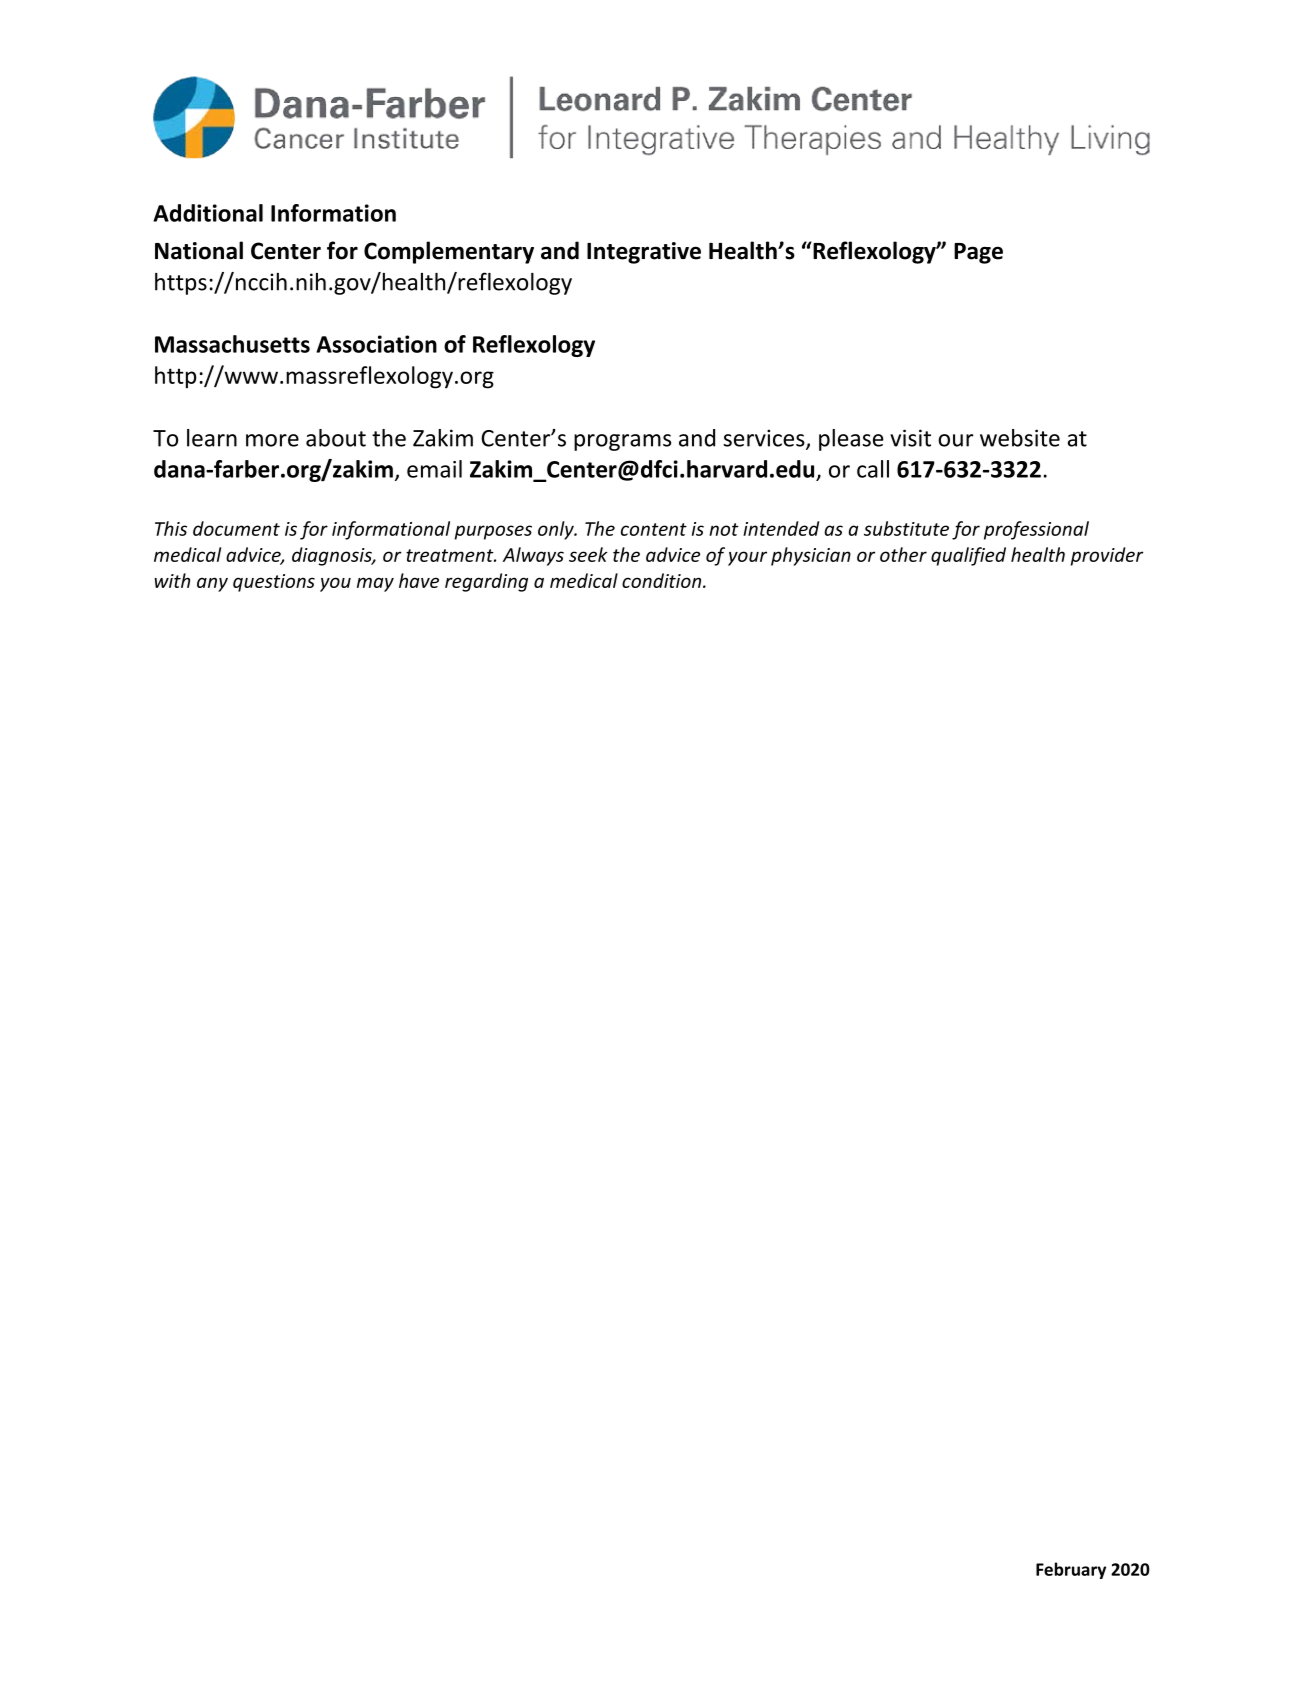 This screenshot has width=1303, height=1686. I want to click on other, so click(903, 554).
